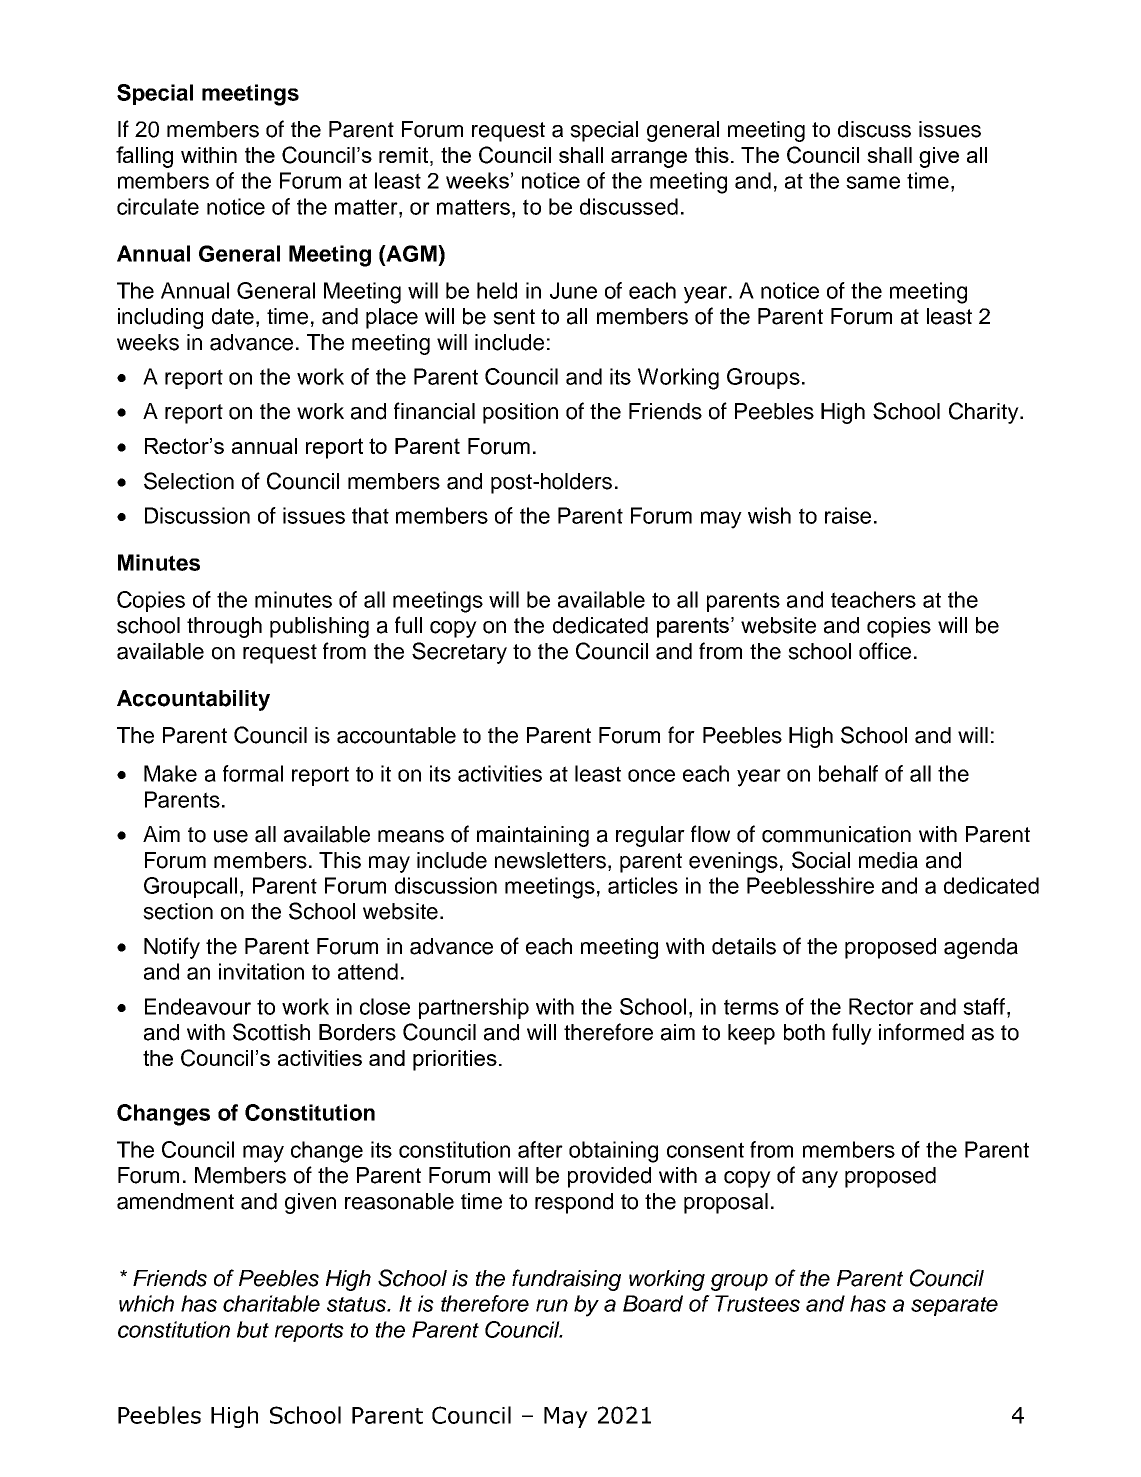  What do you see at coordinates (885, 651) in the screenshot?
I see `office` at bounding box center [885, 651].
